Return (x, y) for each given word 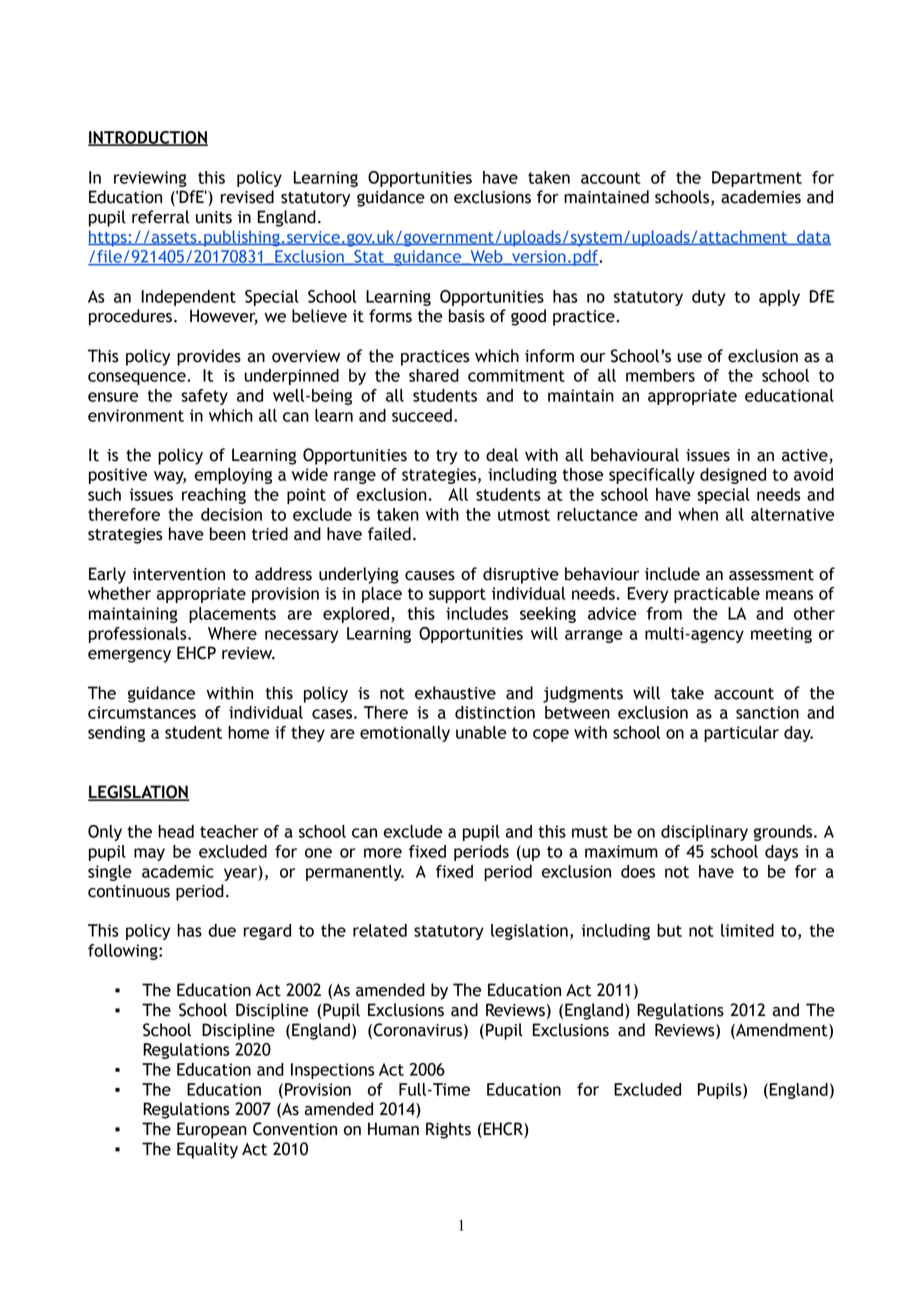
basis (467, 316)
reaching (214, 496)
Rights (448, 1130)
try (446, 457)
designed (733, 476)
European (212, 1130)
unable (481, 732)
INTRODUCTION (148, 138)
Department (757, 179)
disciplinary (704, 833)
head (176, 831)
